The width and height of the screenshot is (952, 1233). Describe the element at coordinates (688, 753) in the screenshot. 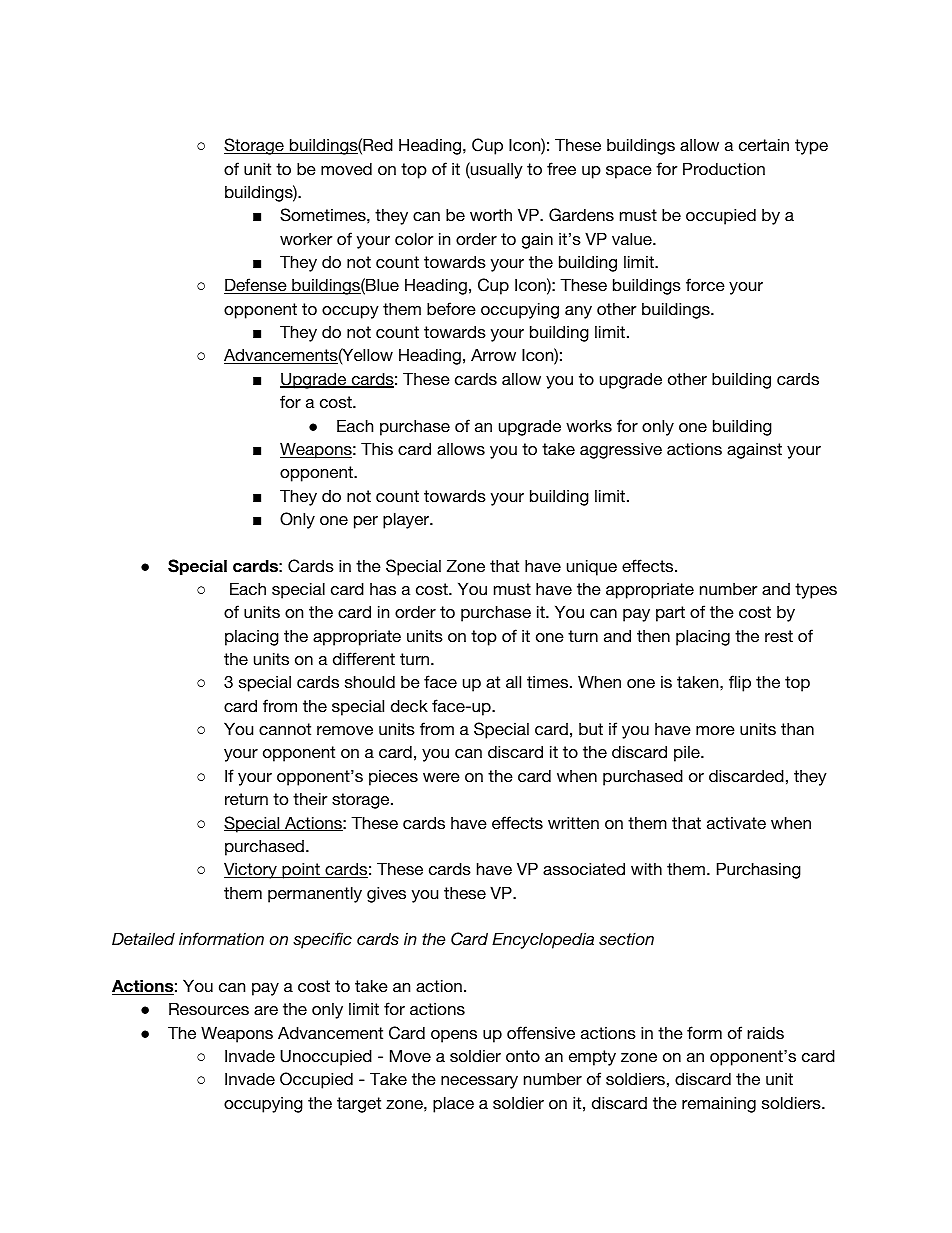

I see `pile` at that location.
